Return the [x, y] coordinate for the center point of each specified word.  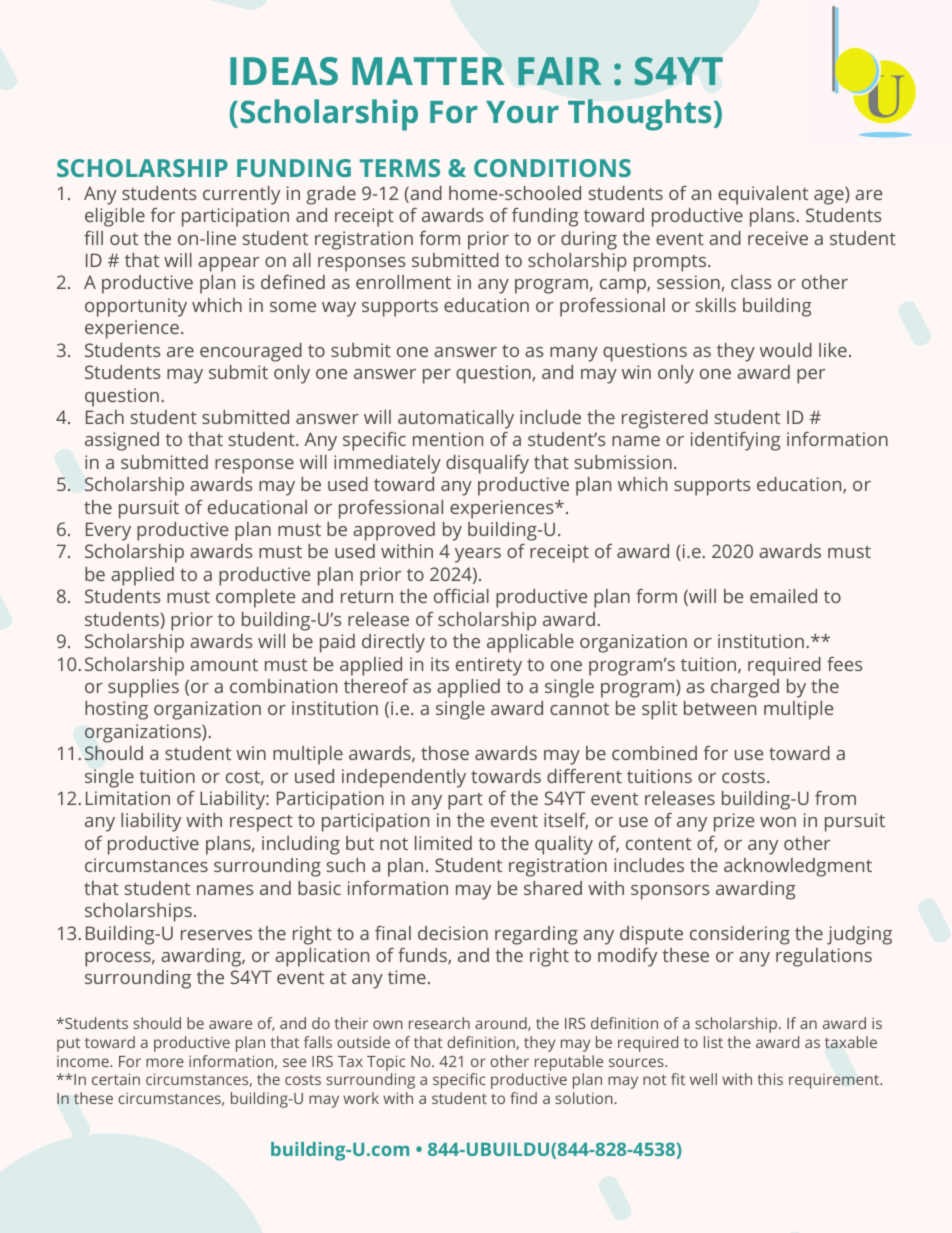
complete [255, 598]
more [165, 1062]
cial [475, 596]
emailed [783, 596]
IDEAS [284, 71]
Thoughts [639, 115]
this [770, 1079]
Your [522, 112]
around [502, 1024]
